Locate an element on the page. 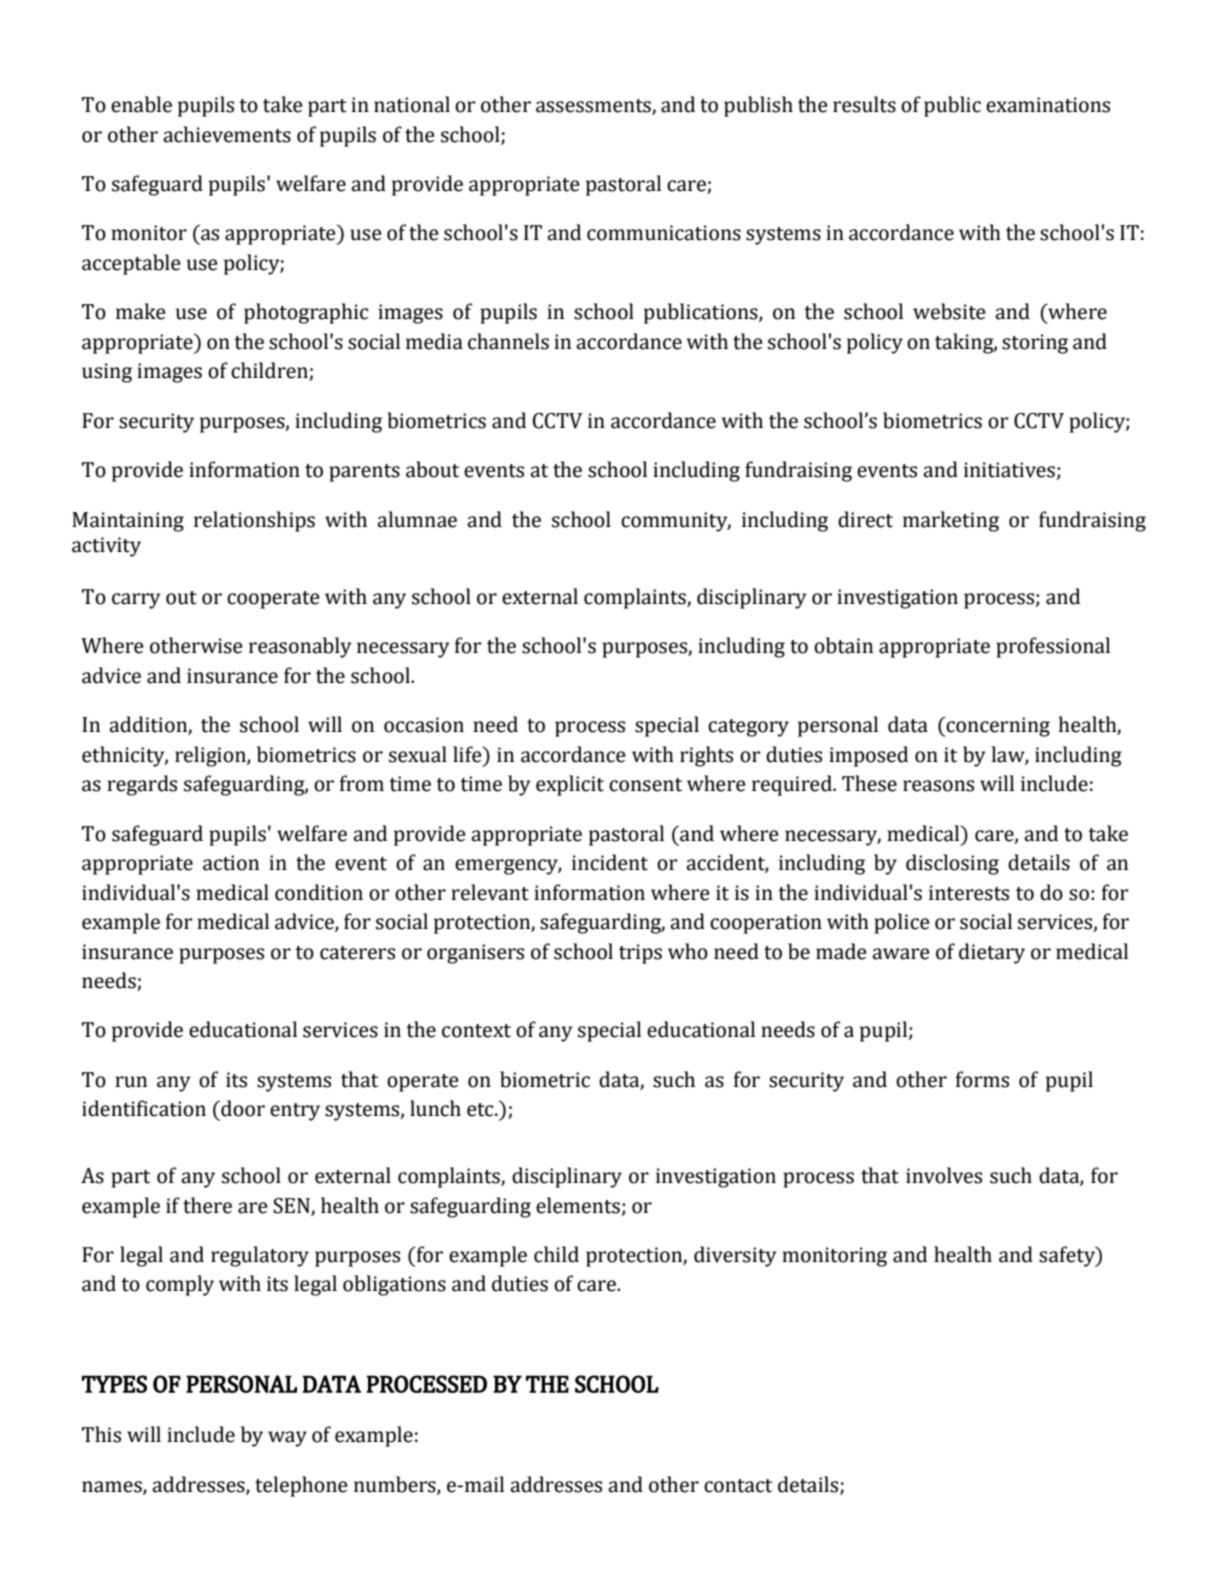  door is located at coordinates (242, 1108).
